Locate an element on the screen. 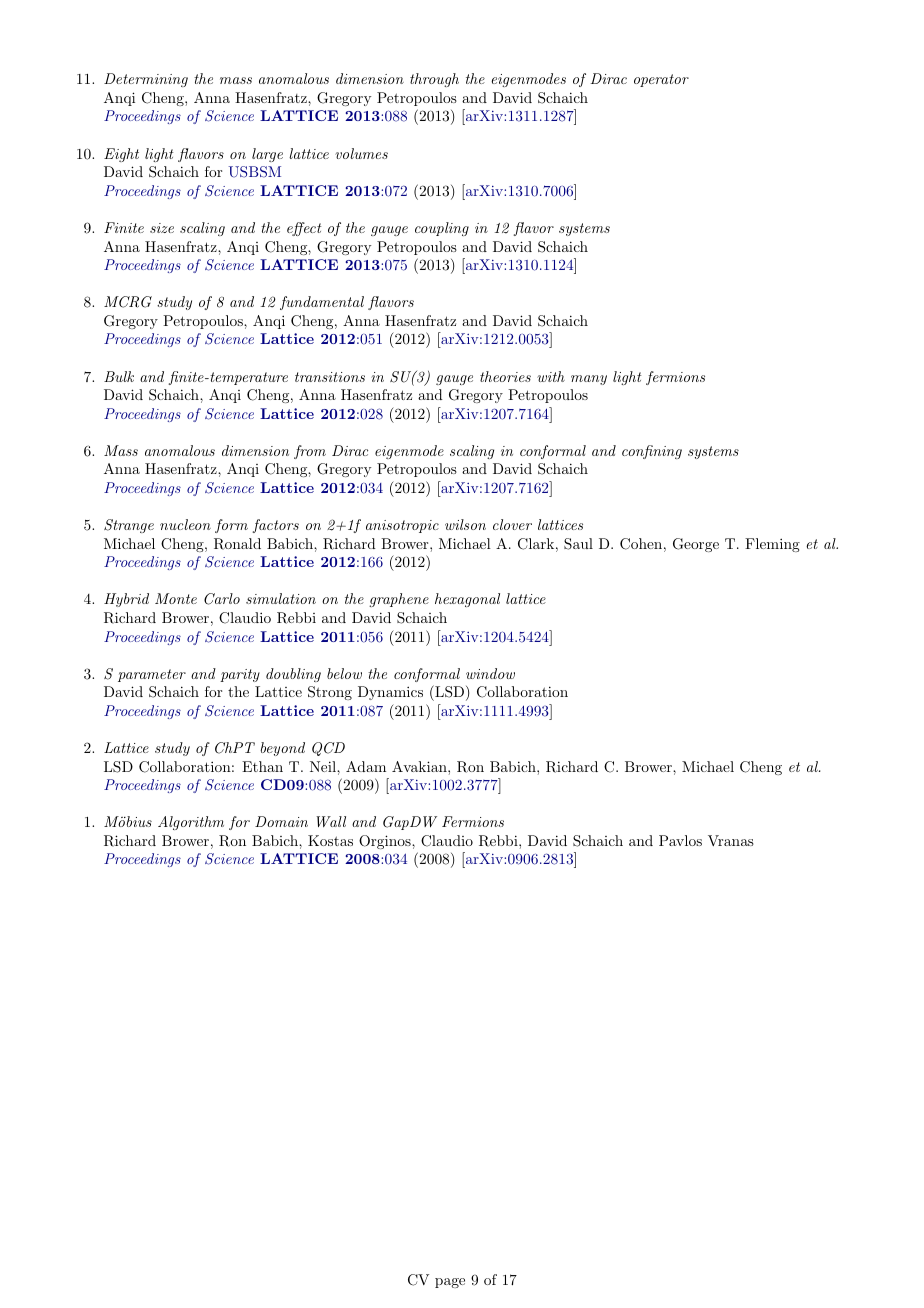 This screenshot has height=1308, width=924. page is located at coordinates (450, 1283).
